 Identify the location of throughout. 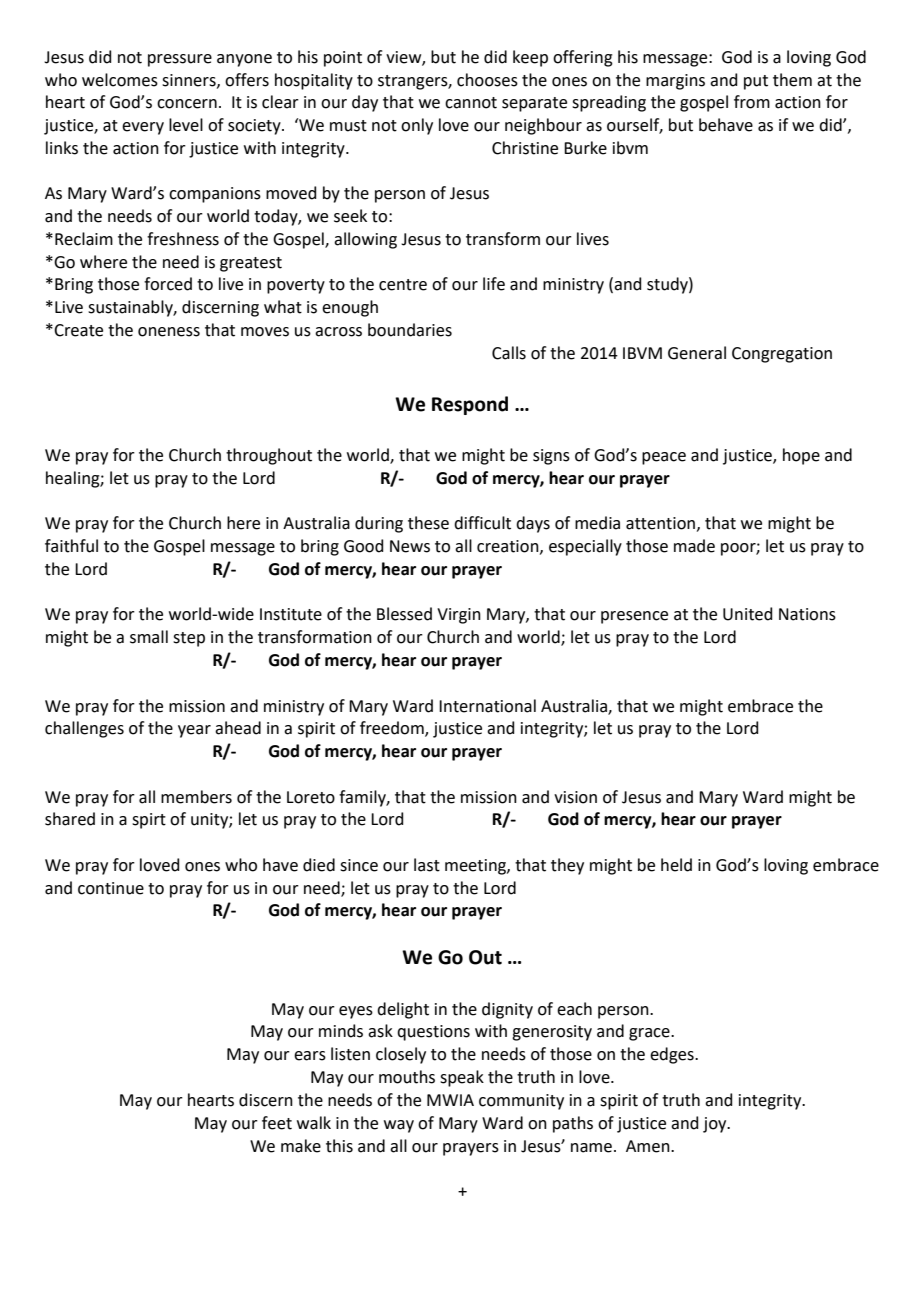
(269, 456).
